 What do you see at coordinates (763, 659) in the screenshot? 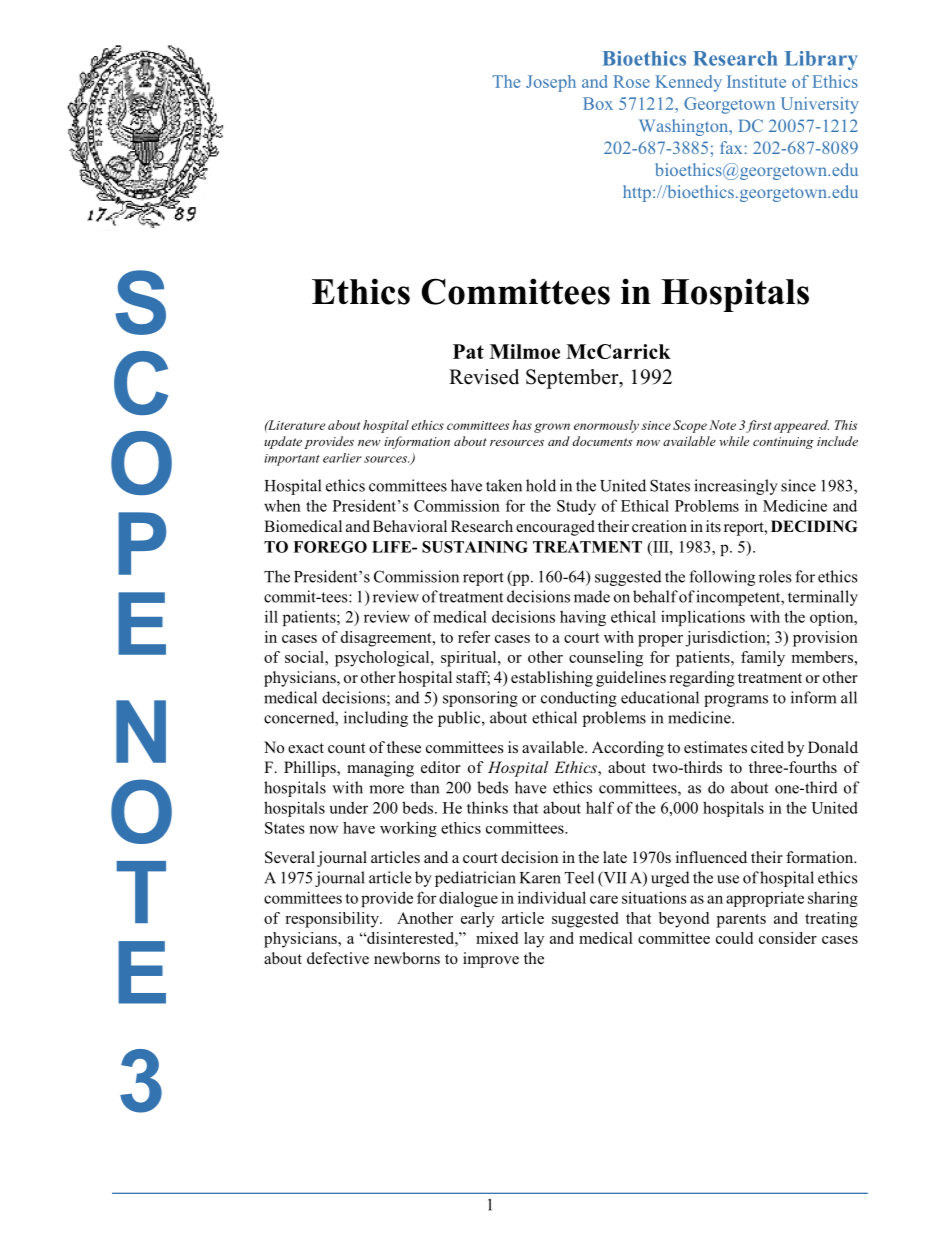
I see `family` at bounding box center [763, 659].
